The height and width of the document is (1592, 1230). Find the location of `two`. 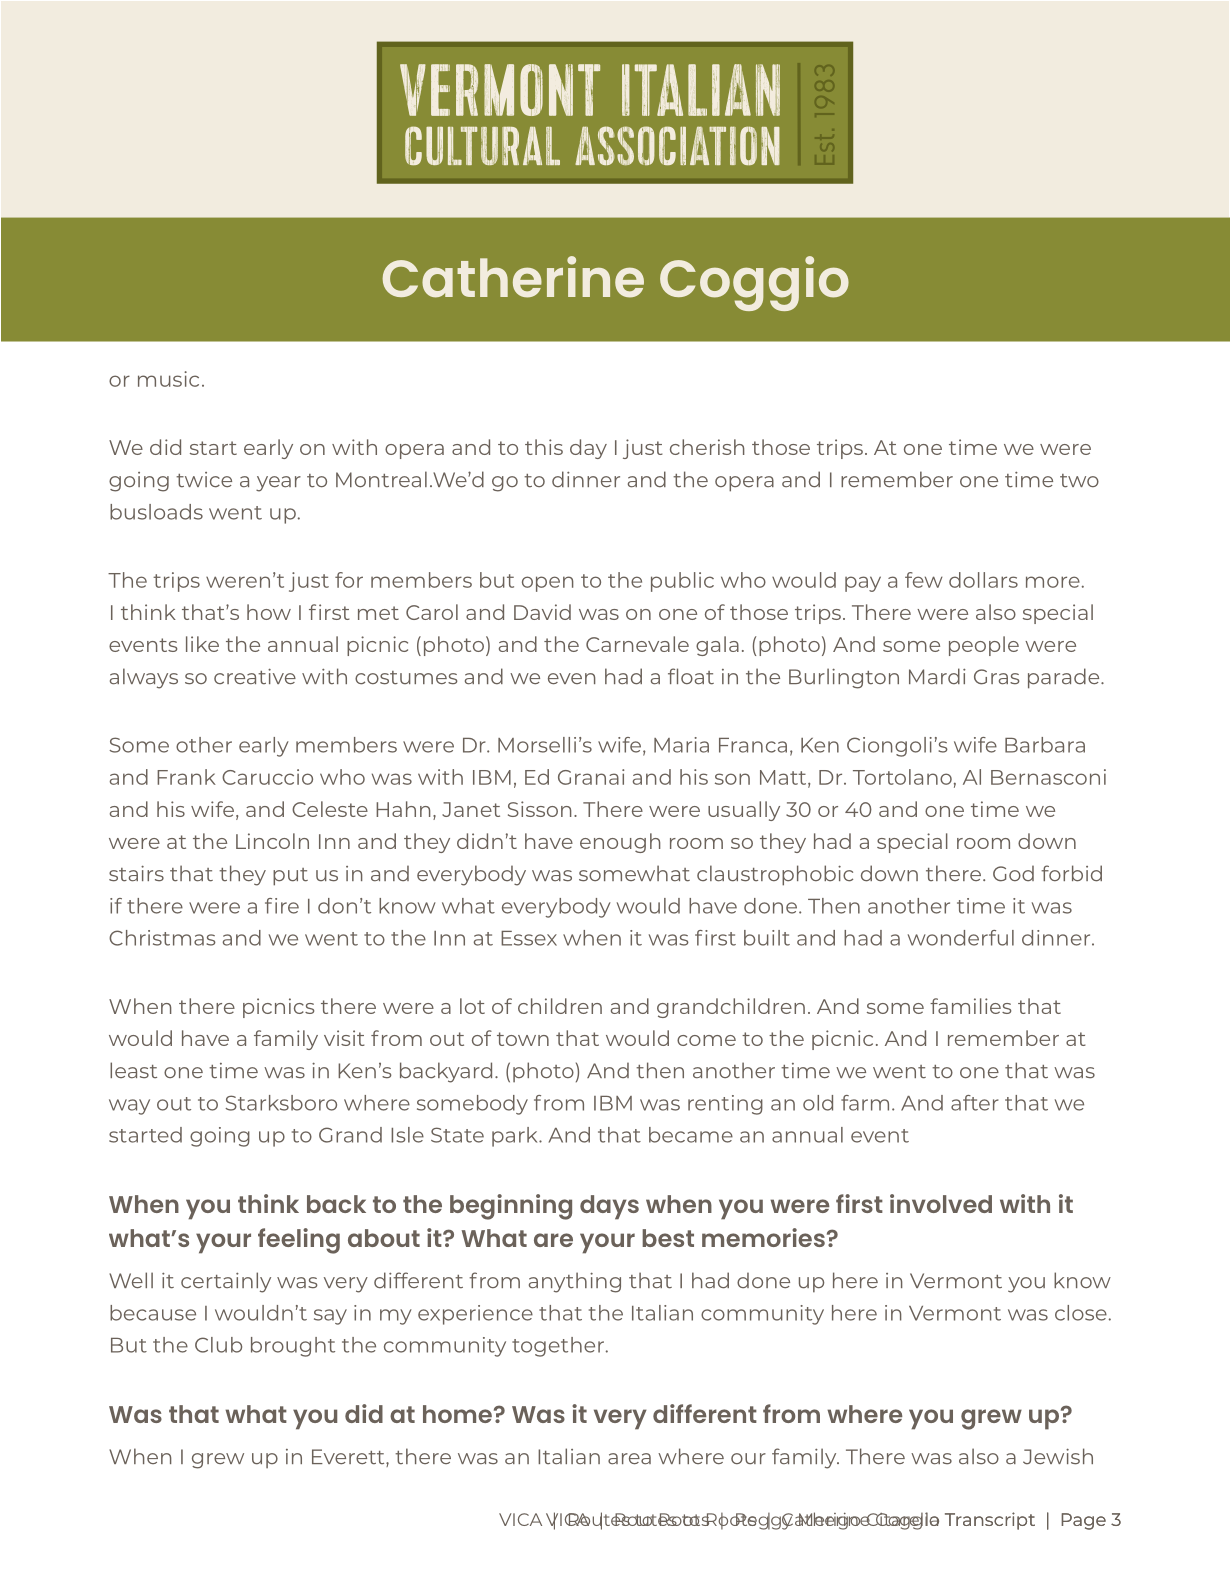

two is located at coordinates (1079, 481).
